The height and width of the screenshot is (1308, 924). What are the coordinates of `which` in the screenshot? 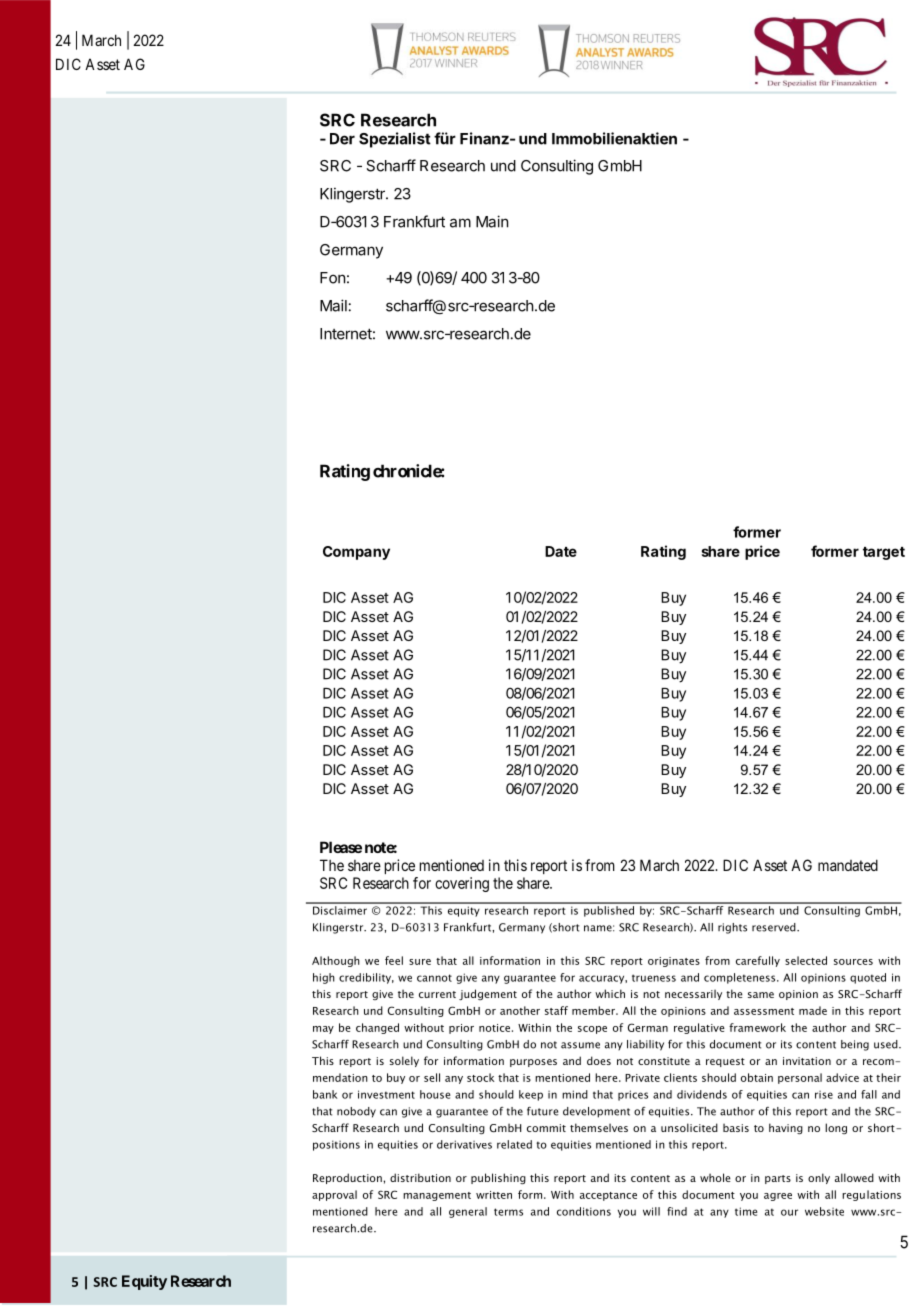 It's located at (610, 993).
